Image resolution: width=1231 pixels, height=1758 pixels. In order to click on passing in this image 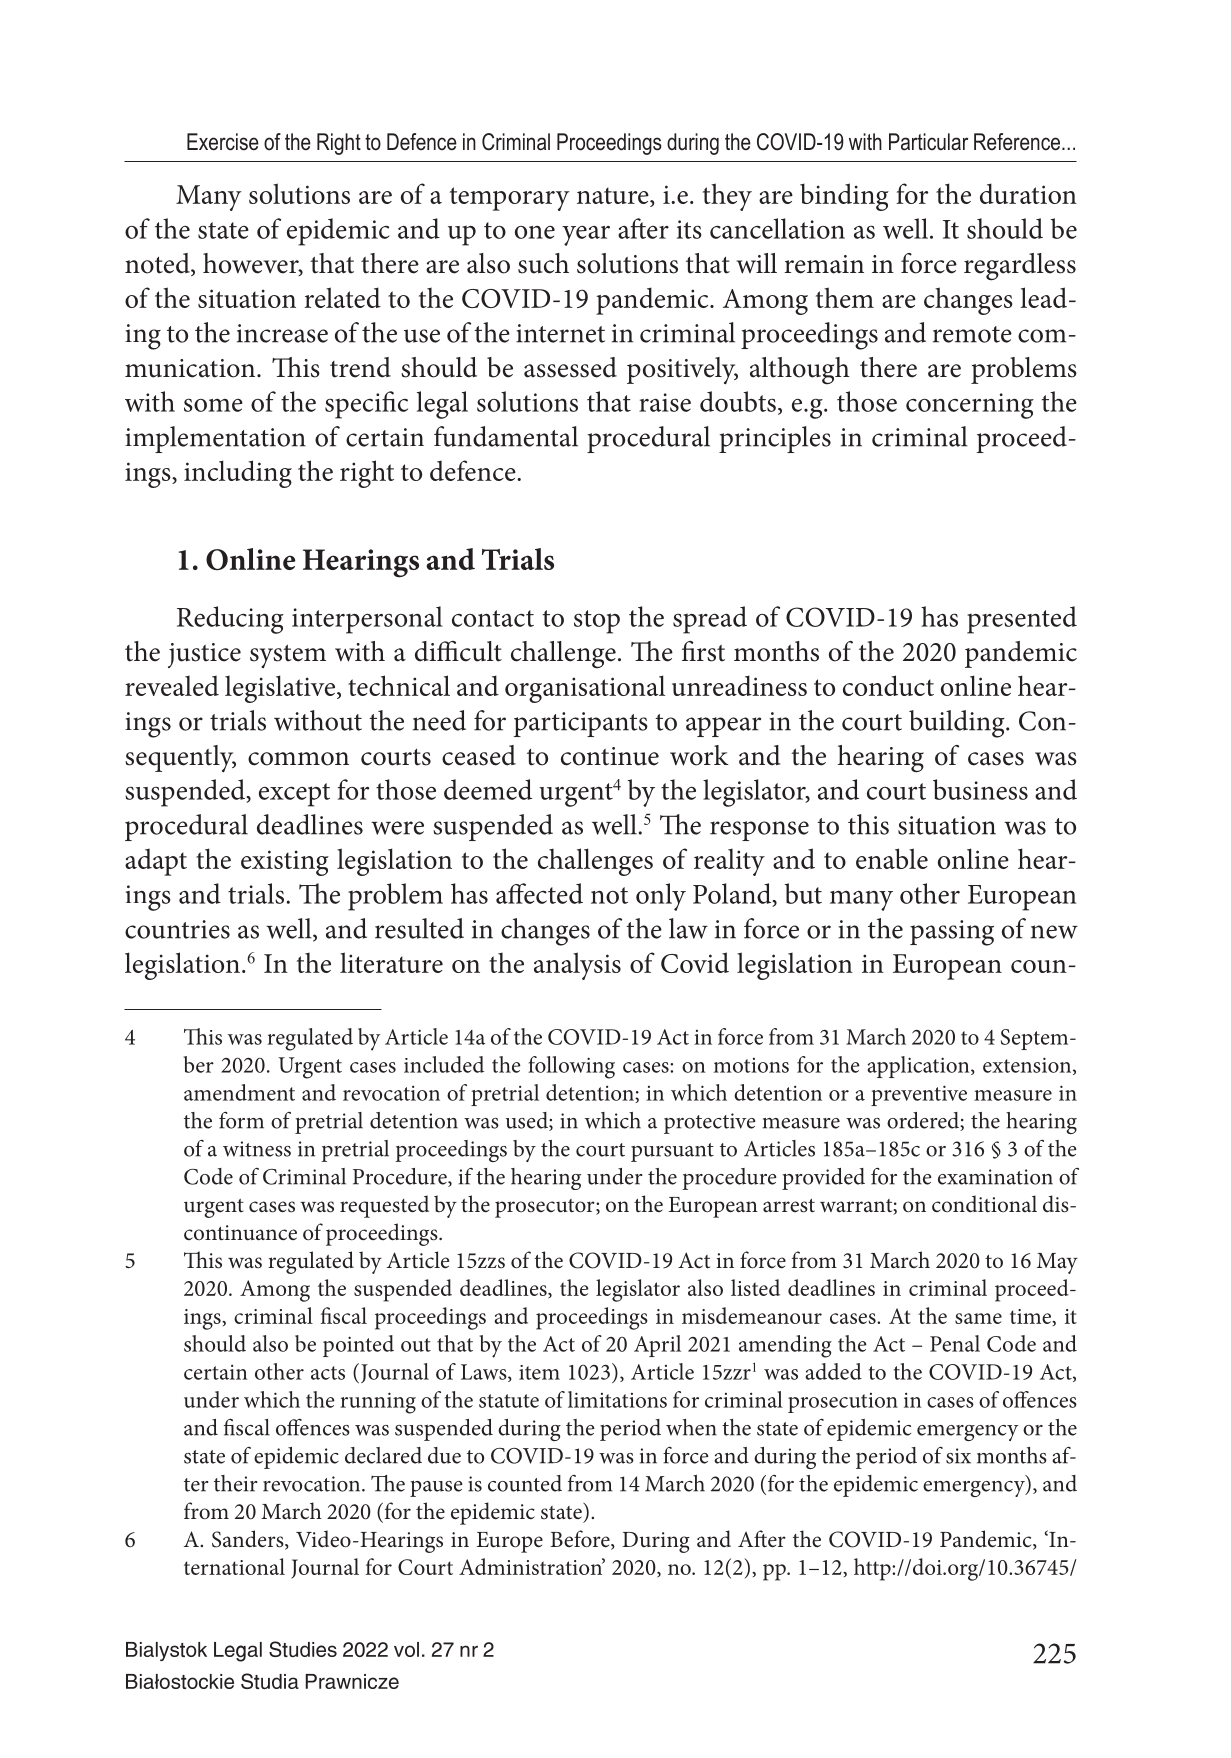, I will do `click(952, 933)`.
